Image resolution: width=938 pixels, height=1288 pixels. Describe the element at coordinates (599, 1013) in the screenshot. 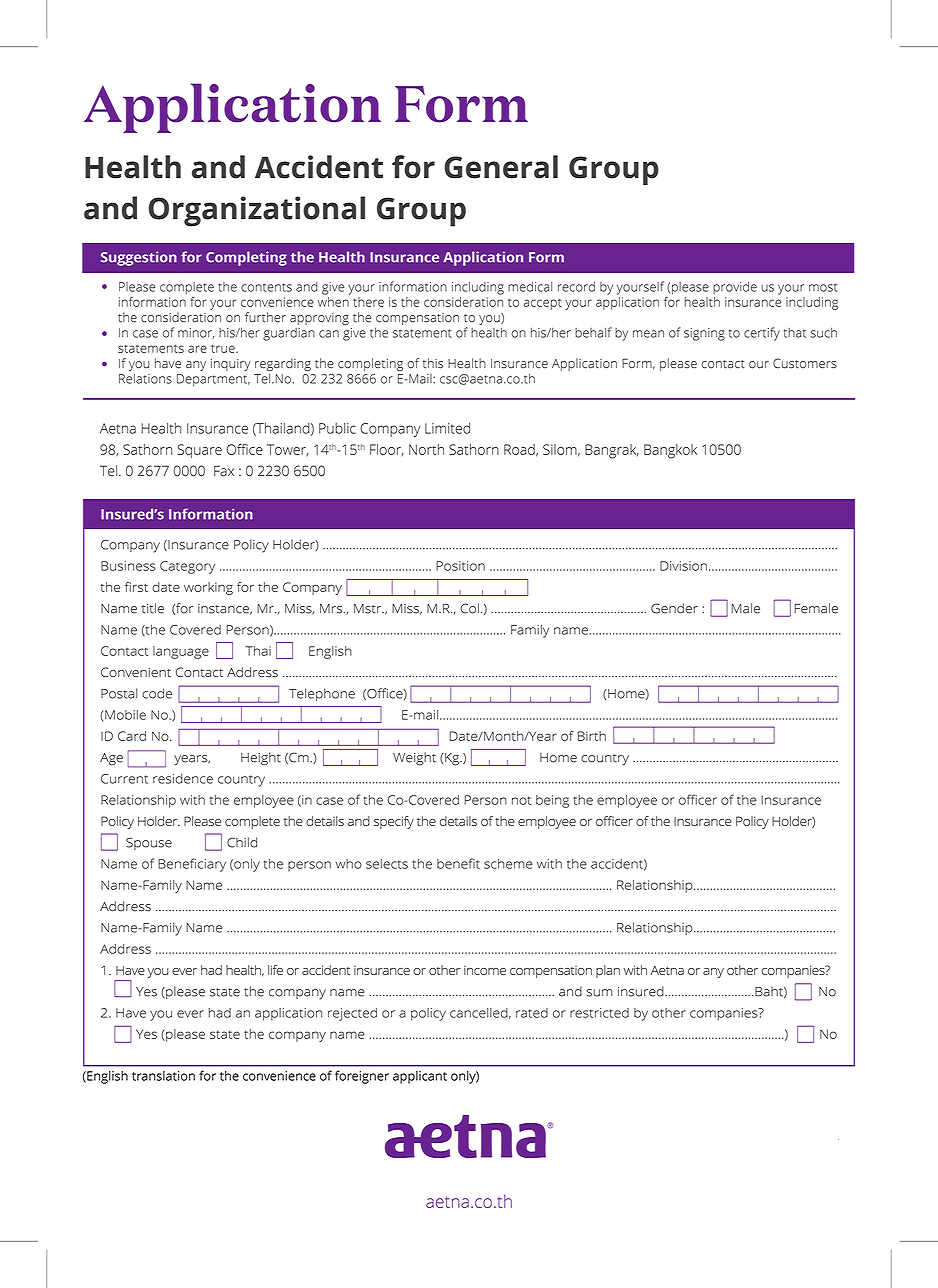

I see `restricted` at that location.
